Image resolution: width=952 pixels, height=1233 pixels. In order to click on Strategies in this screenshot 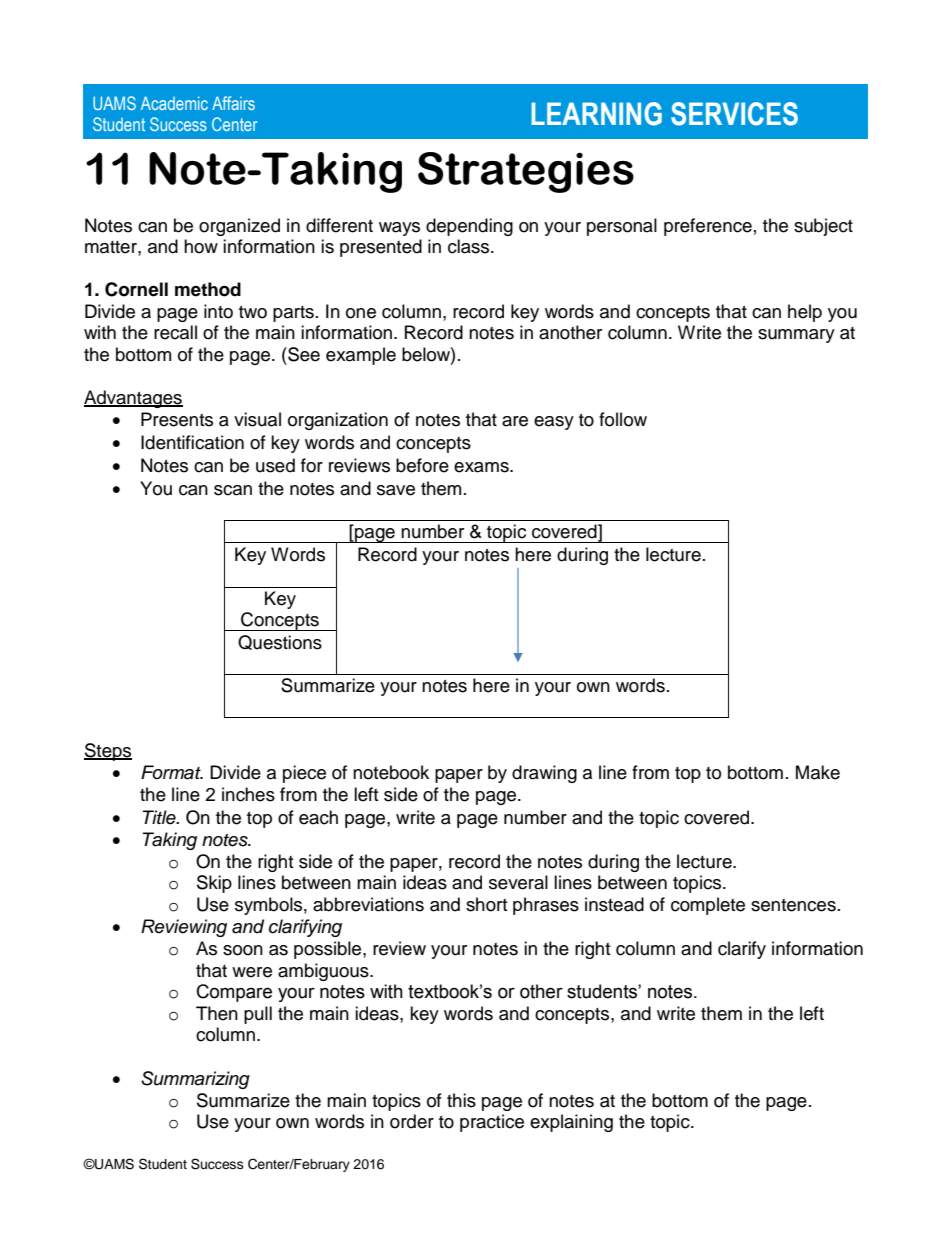, I will do `click(526, 172)`.
